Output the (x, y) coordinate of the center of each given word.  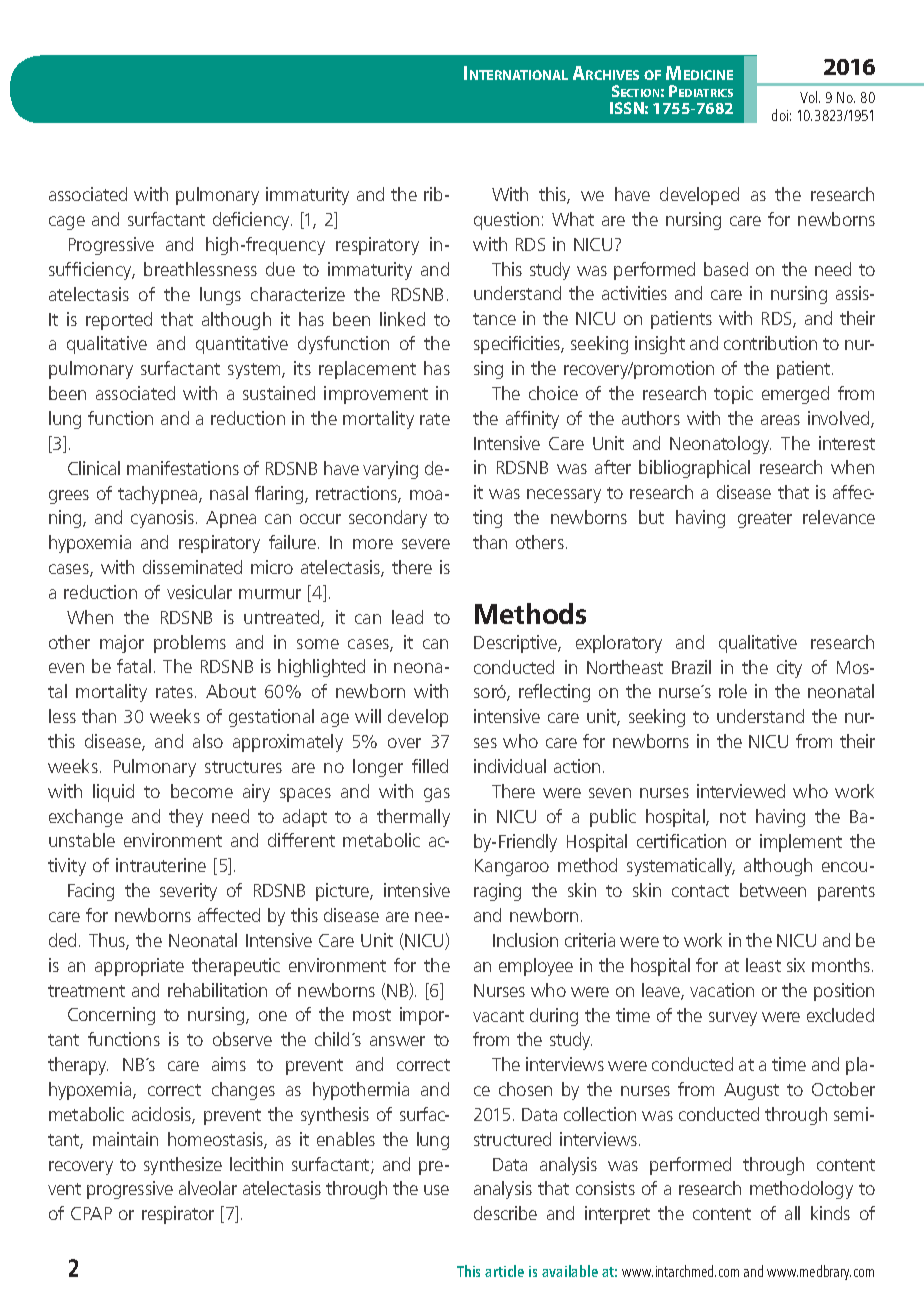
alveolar (208, 1188)
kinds (830, 1213)
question (506, 221)
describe (505, 1213)
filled (430, 766)
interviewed (741, 791)
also (208, 741)
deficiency (252, 221)
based (726, 269)
